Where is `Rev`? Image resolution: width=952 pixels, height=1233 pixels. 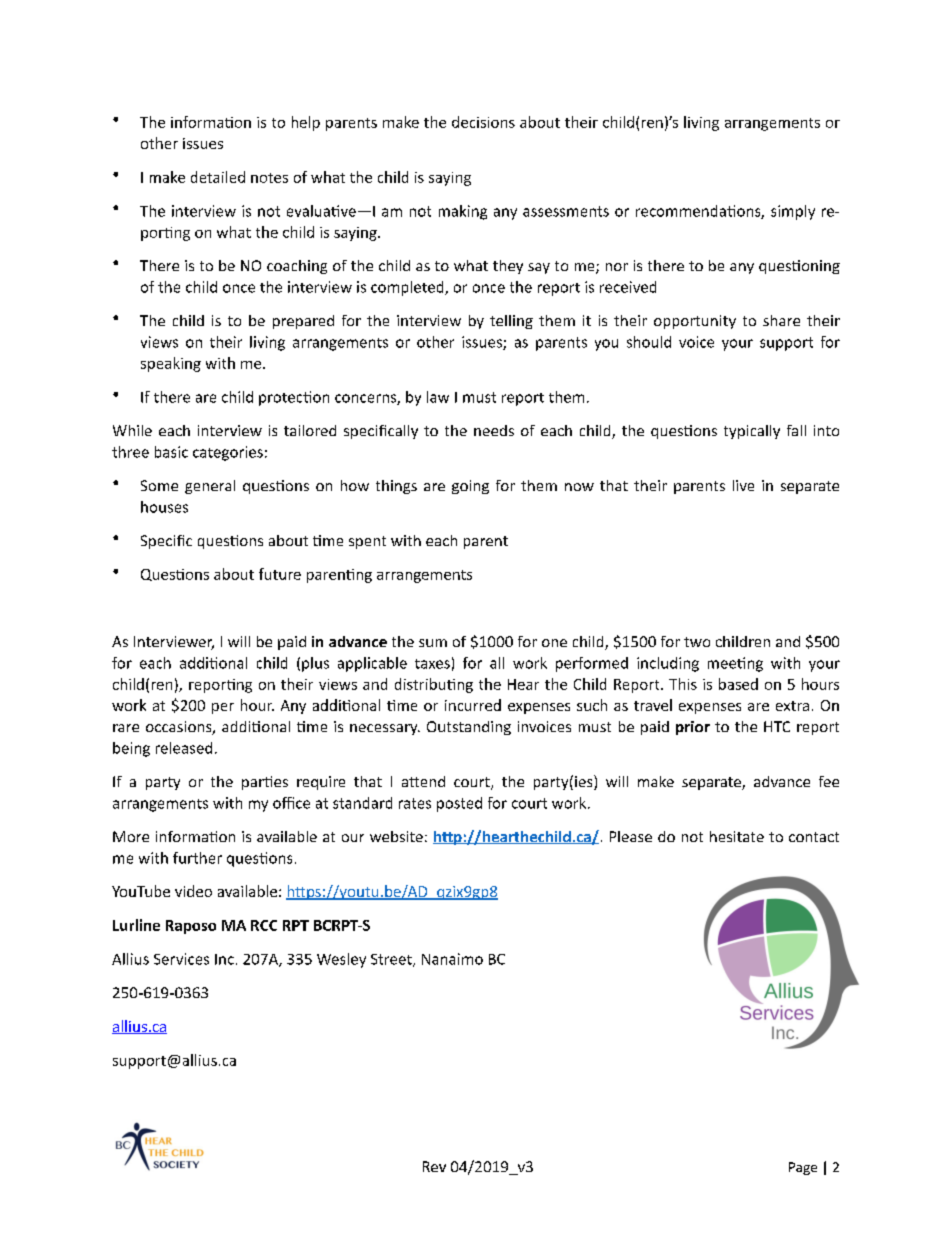
Rev is located at coordinates (434, 1166).
